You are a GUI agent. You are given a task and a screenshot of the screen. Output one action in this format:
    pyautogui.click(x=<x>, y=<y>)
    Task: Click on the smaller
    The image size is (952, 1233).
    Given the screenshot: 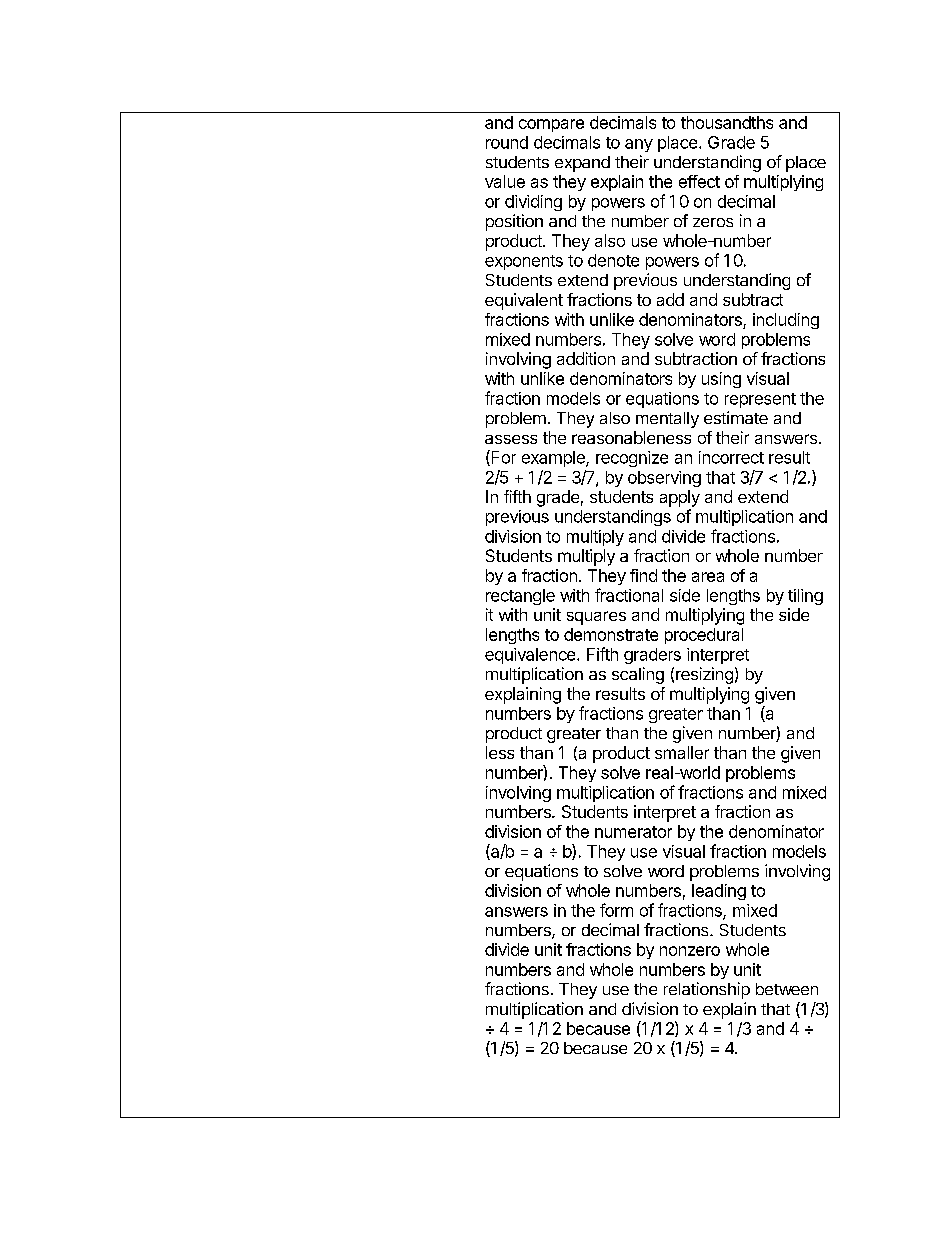 What is the action you would take?
    pyautogui.click(x=682, y=752)
